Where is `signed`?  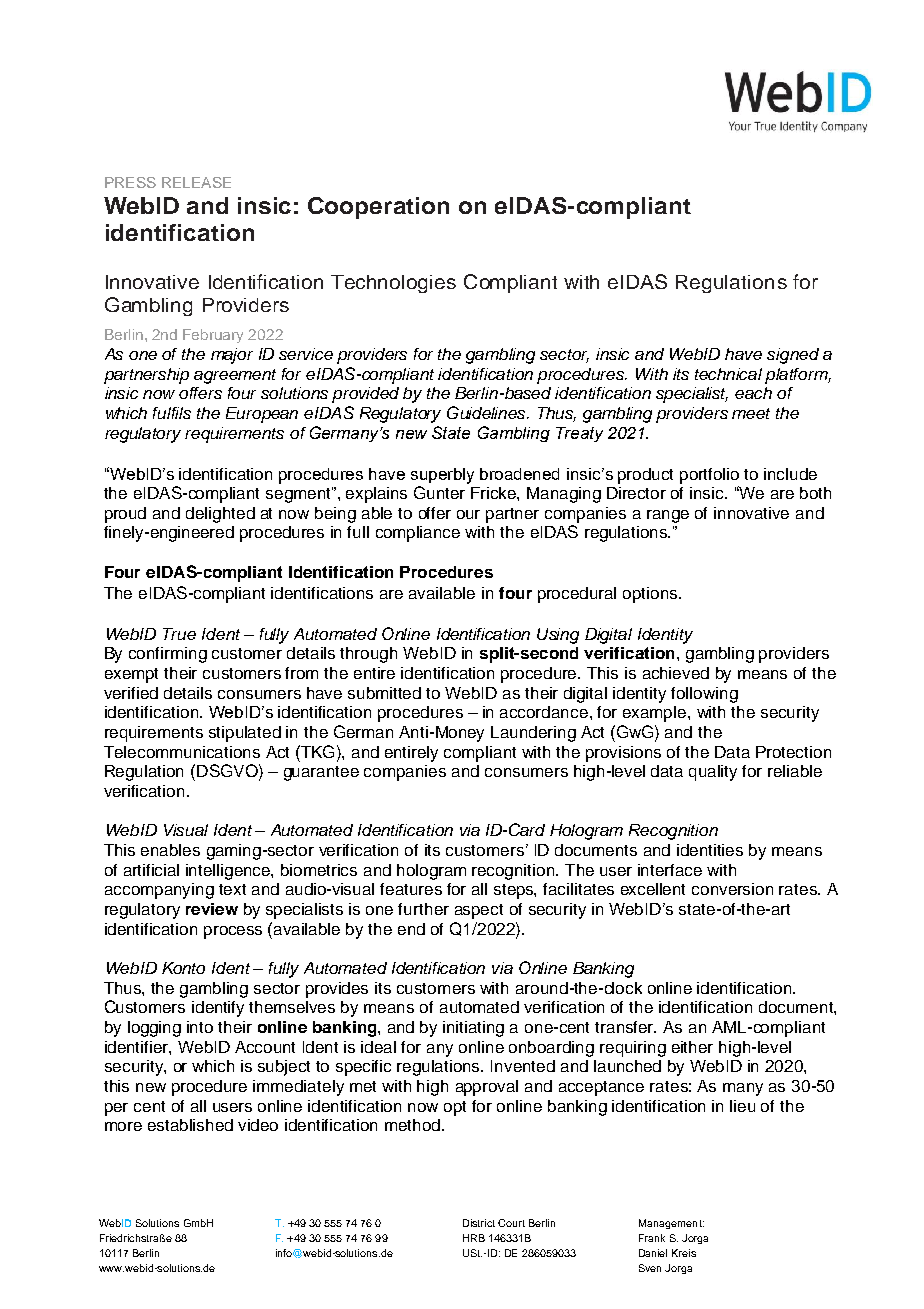
signed is located at coordinates (793, 356).
